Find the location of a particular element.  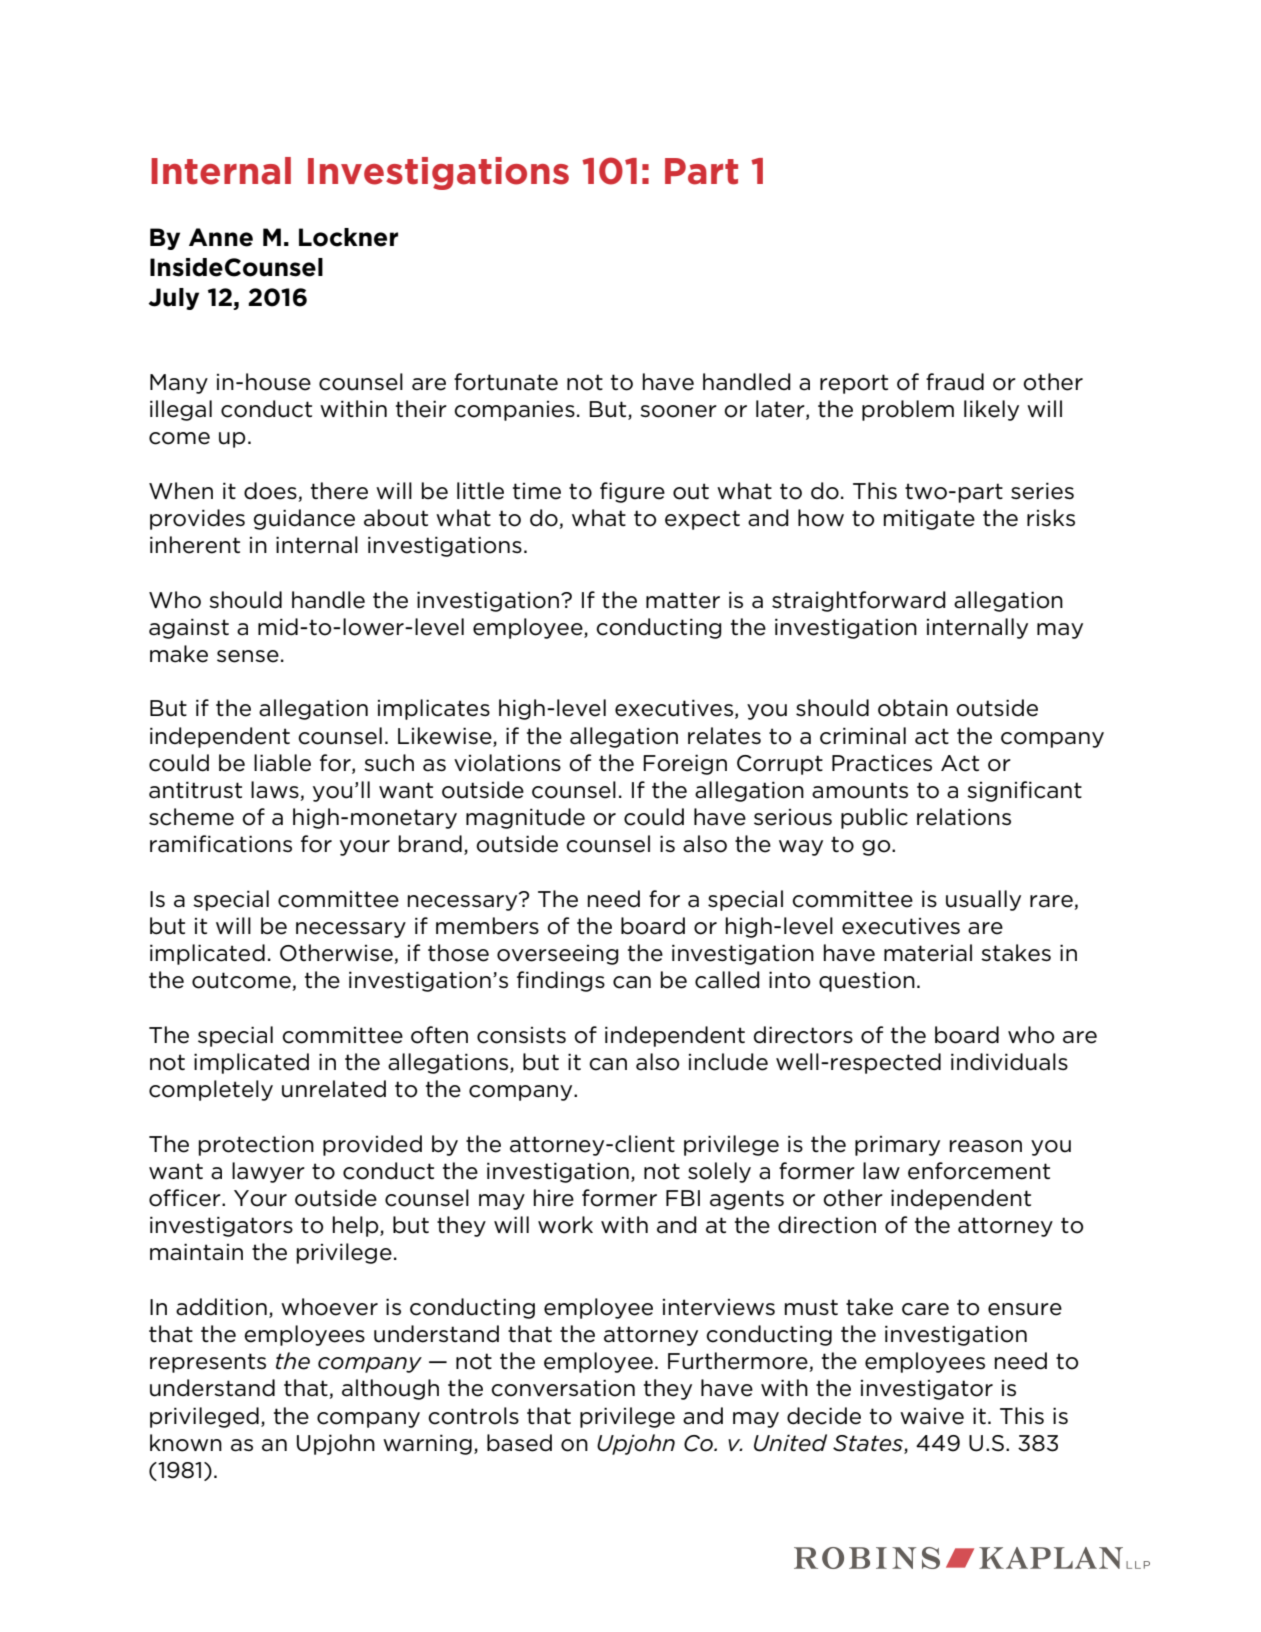

hire is located at coordinates (554, 1198).
